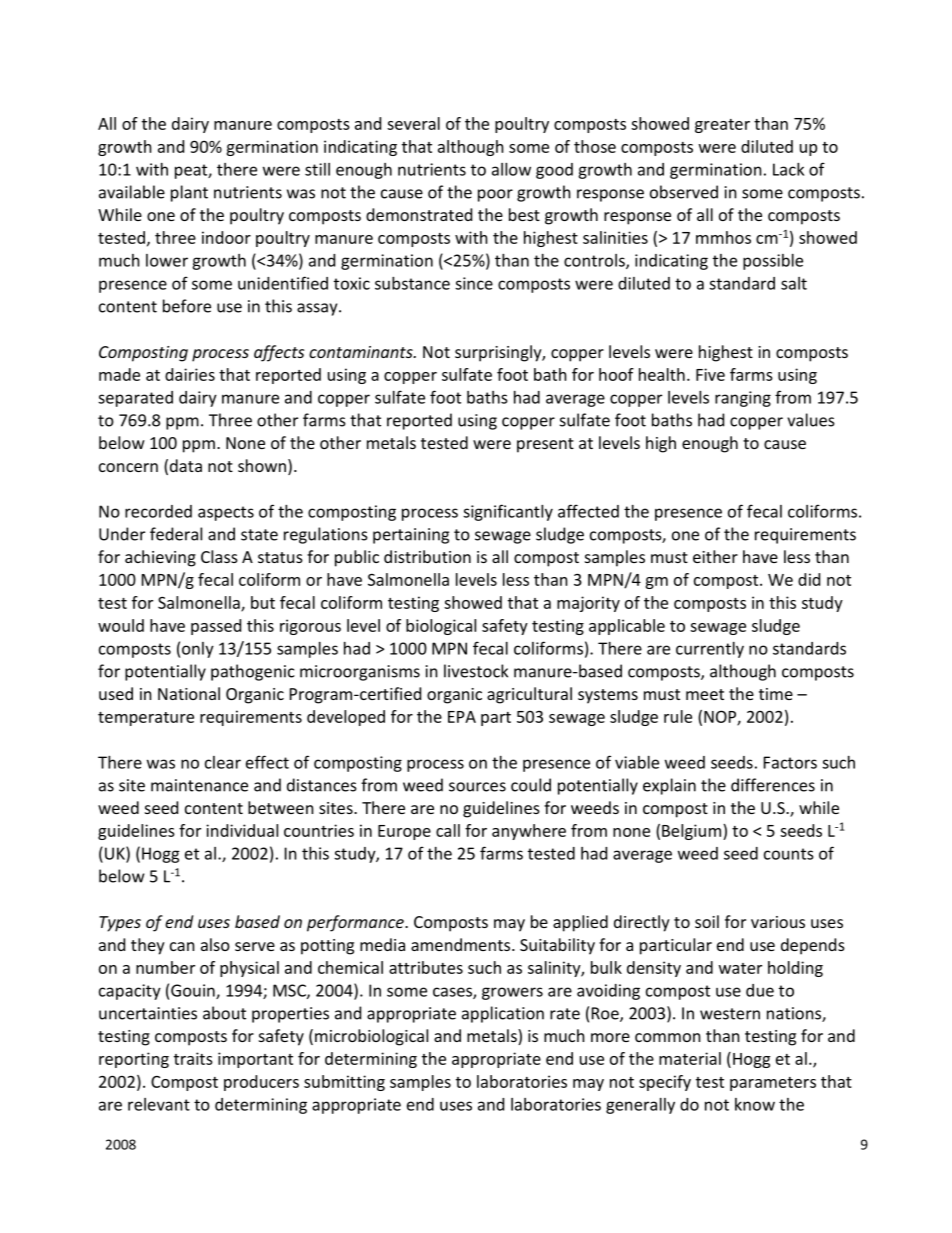  I want to click on federal, so click(176, 534).
